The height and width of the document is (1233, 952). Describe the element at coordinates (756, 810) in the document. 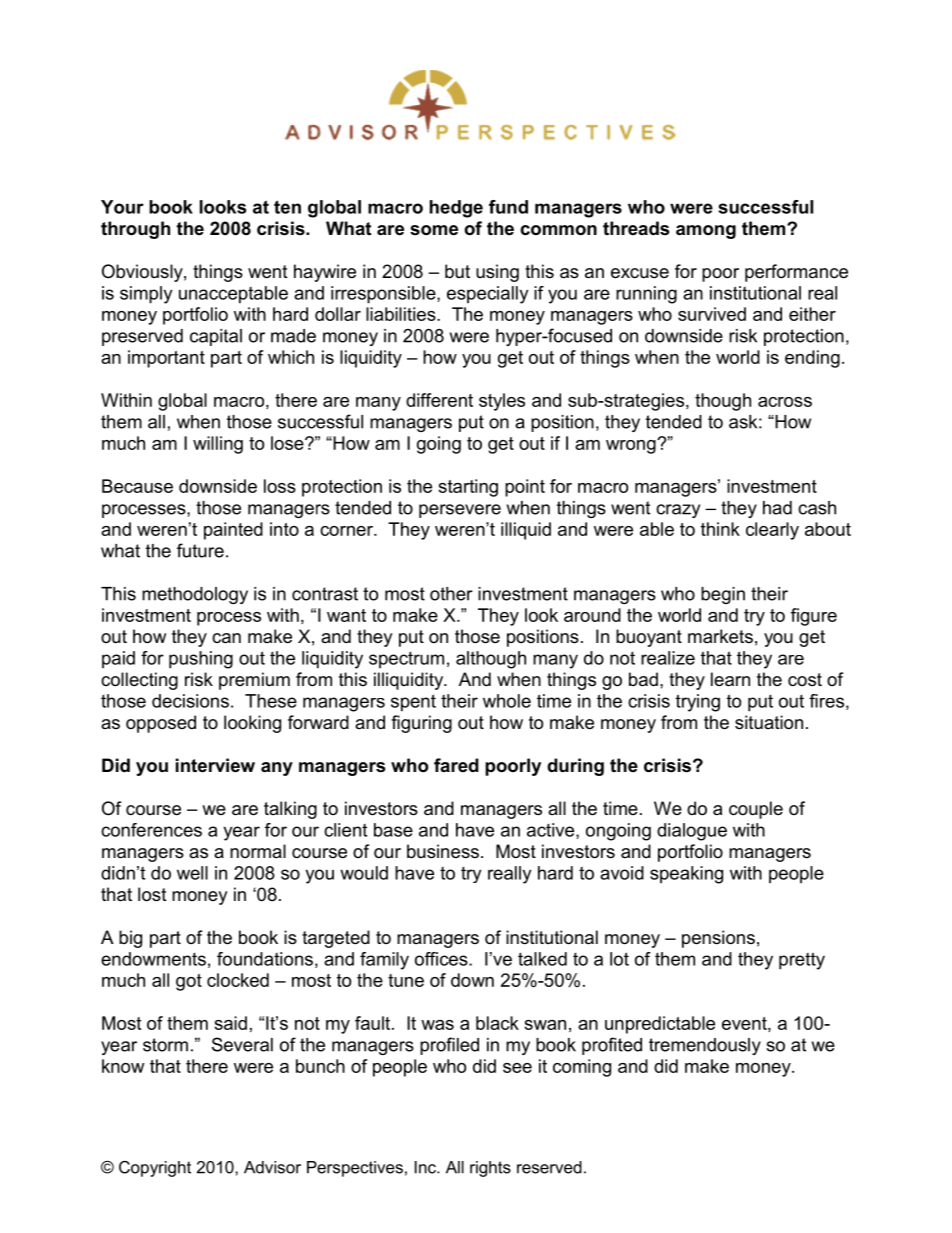

I see `couple` at that location.
